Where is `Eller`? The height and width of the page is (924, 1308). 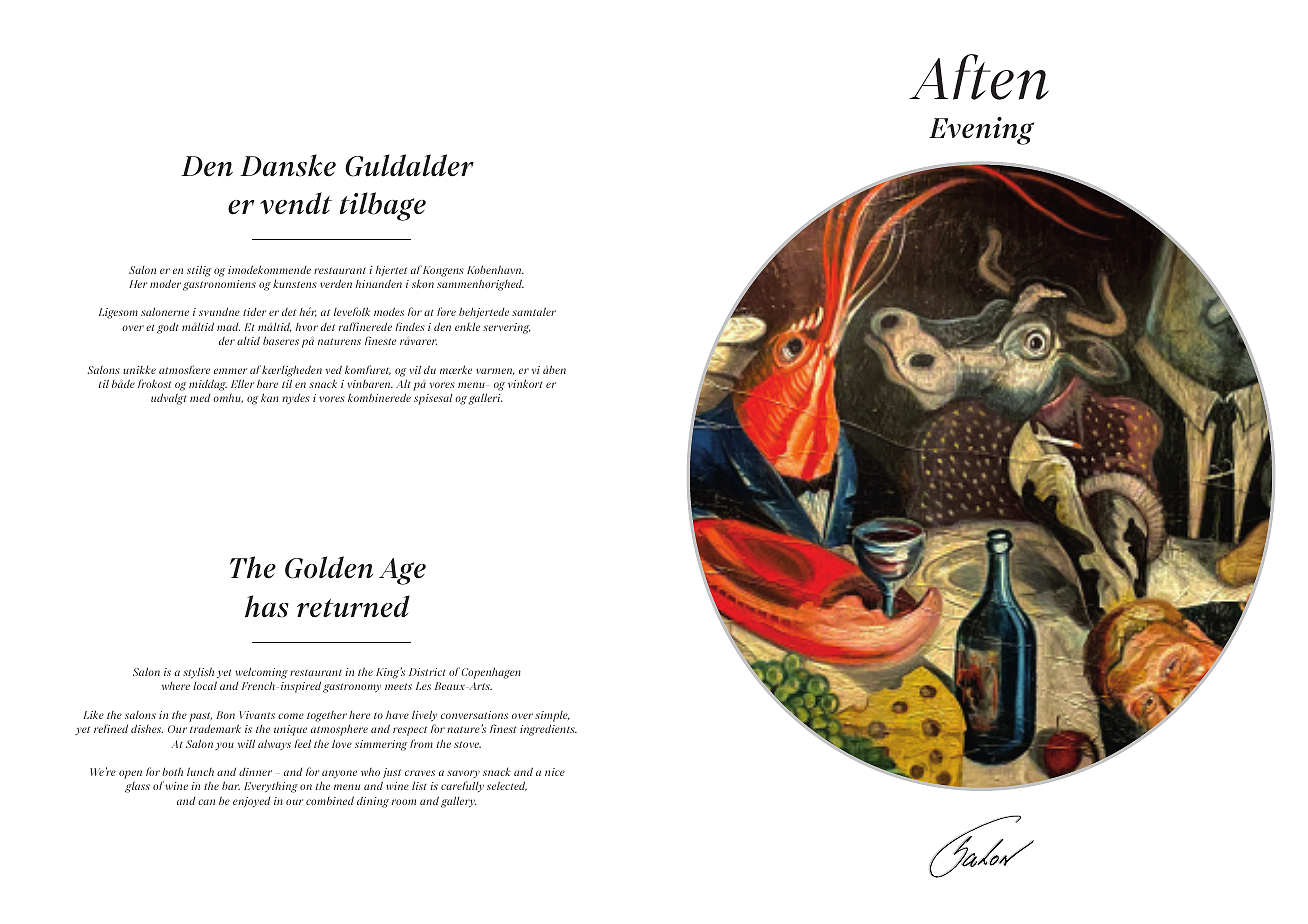 Eller is located at coordinates (242, 383).
